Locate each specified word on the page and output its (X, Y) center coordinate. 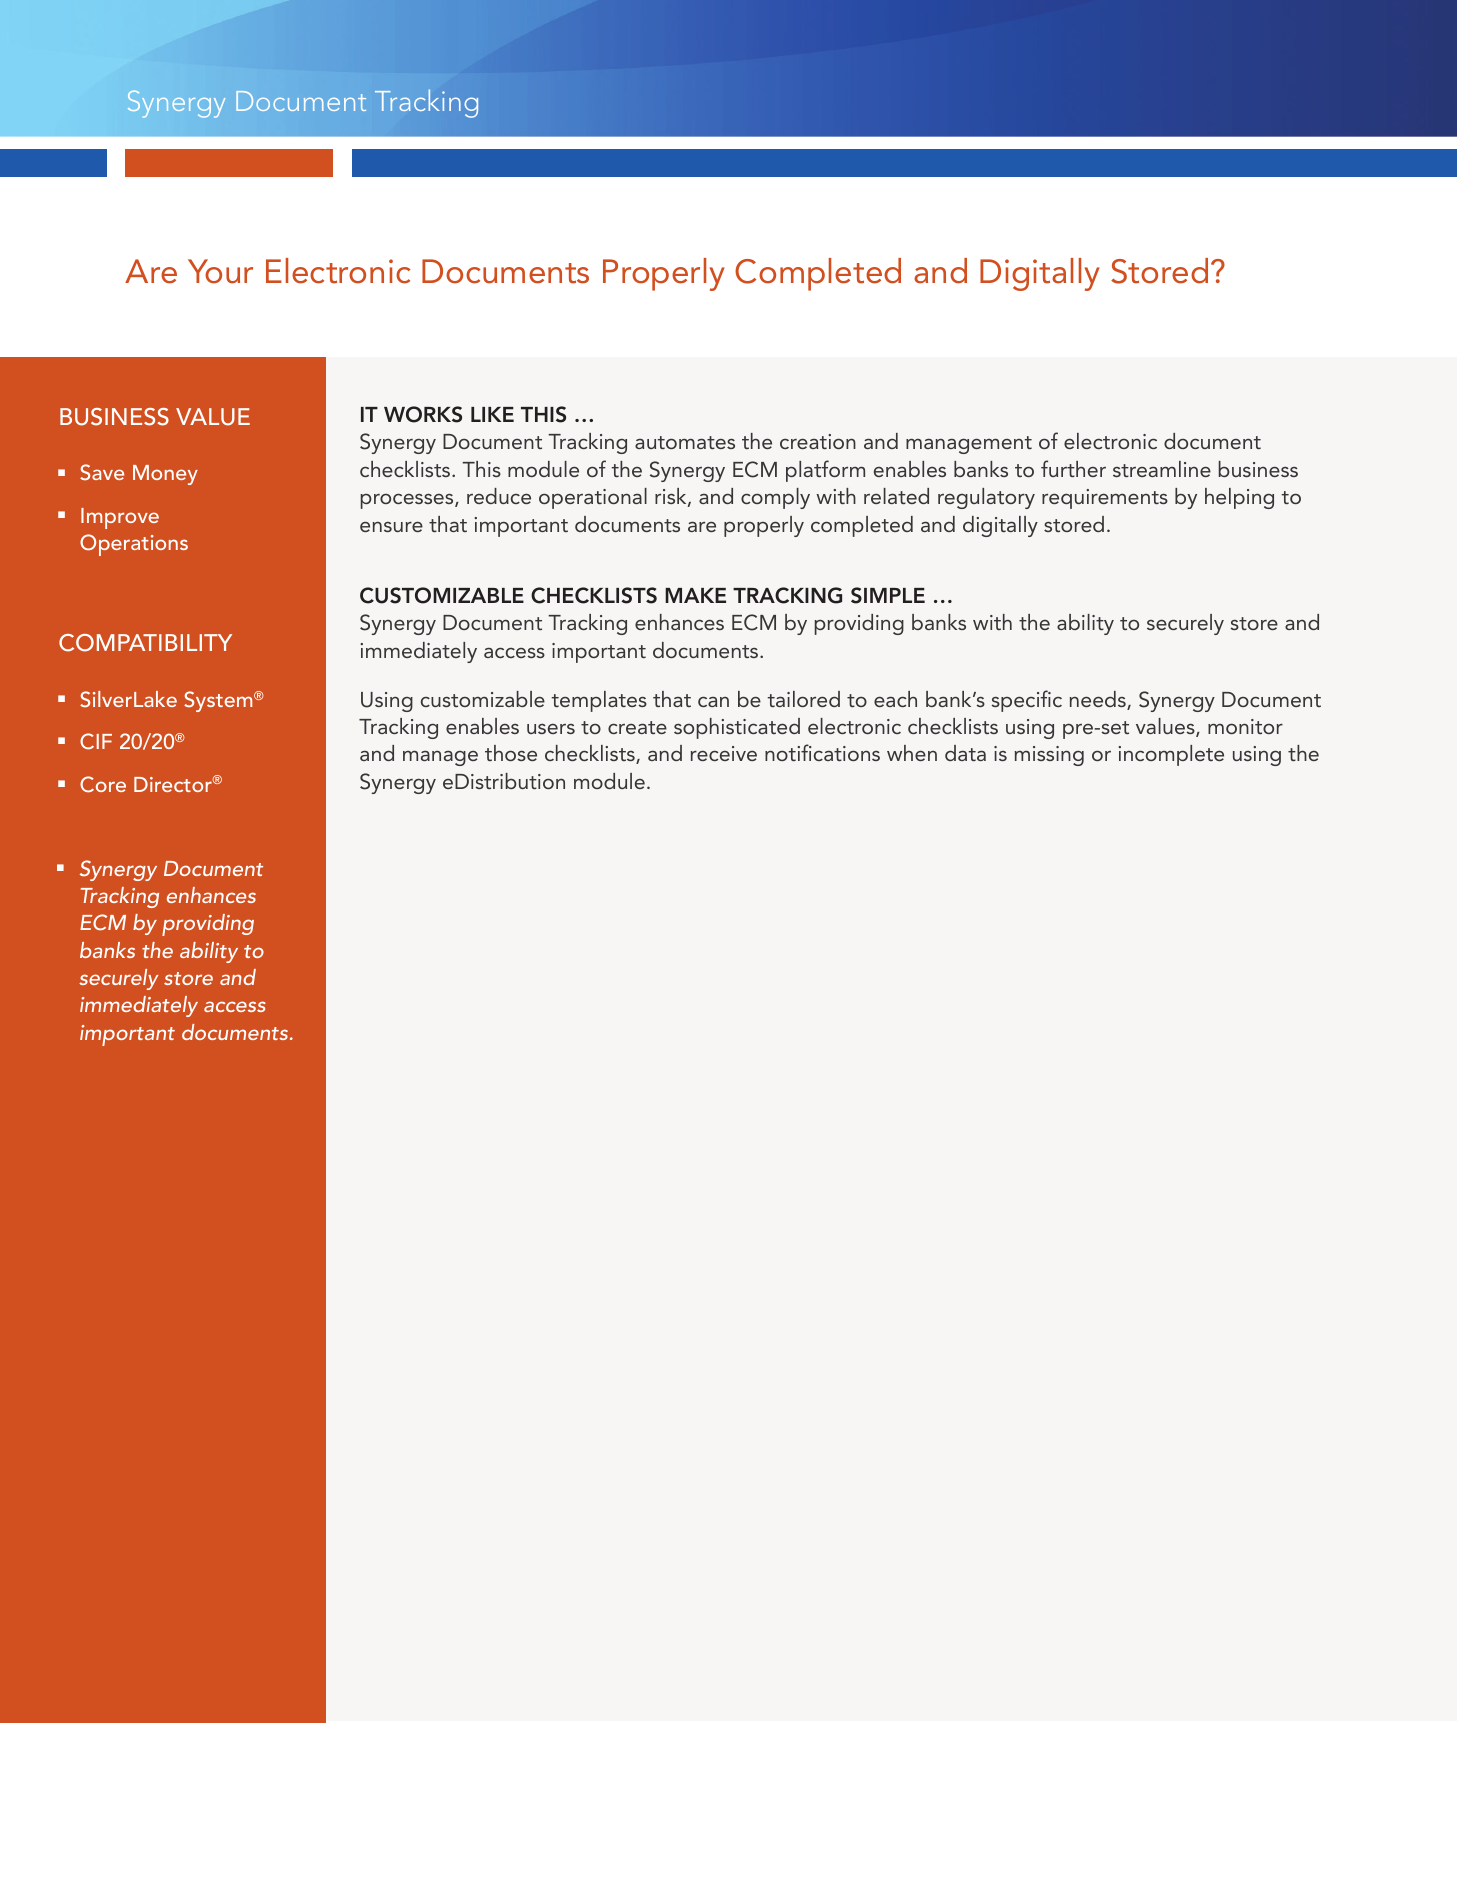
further (1073, 468)
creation (818, 441)
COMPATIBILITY (145, 643)
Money (165, 475)
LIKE (492, 414)
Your (220, 271)
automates (685, 442)
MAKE (695, 595)
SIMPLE (888, 595)
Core (103, 784)
